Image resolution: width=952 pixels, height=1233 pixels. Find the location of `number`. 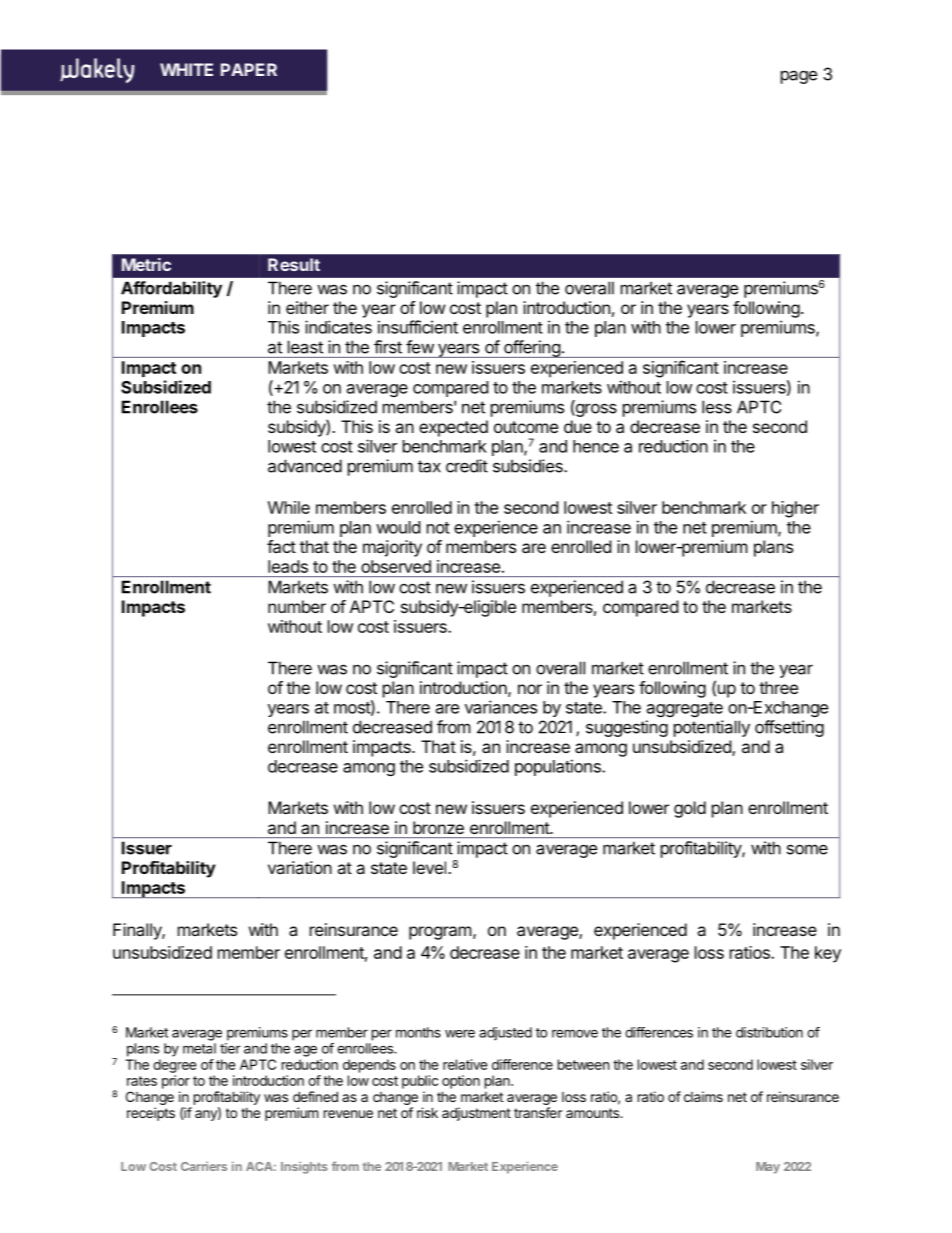

number is located at coordinates (297, 606).
